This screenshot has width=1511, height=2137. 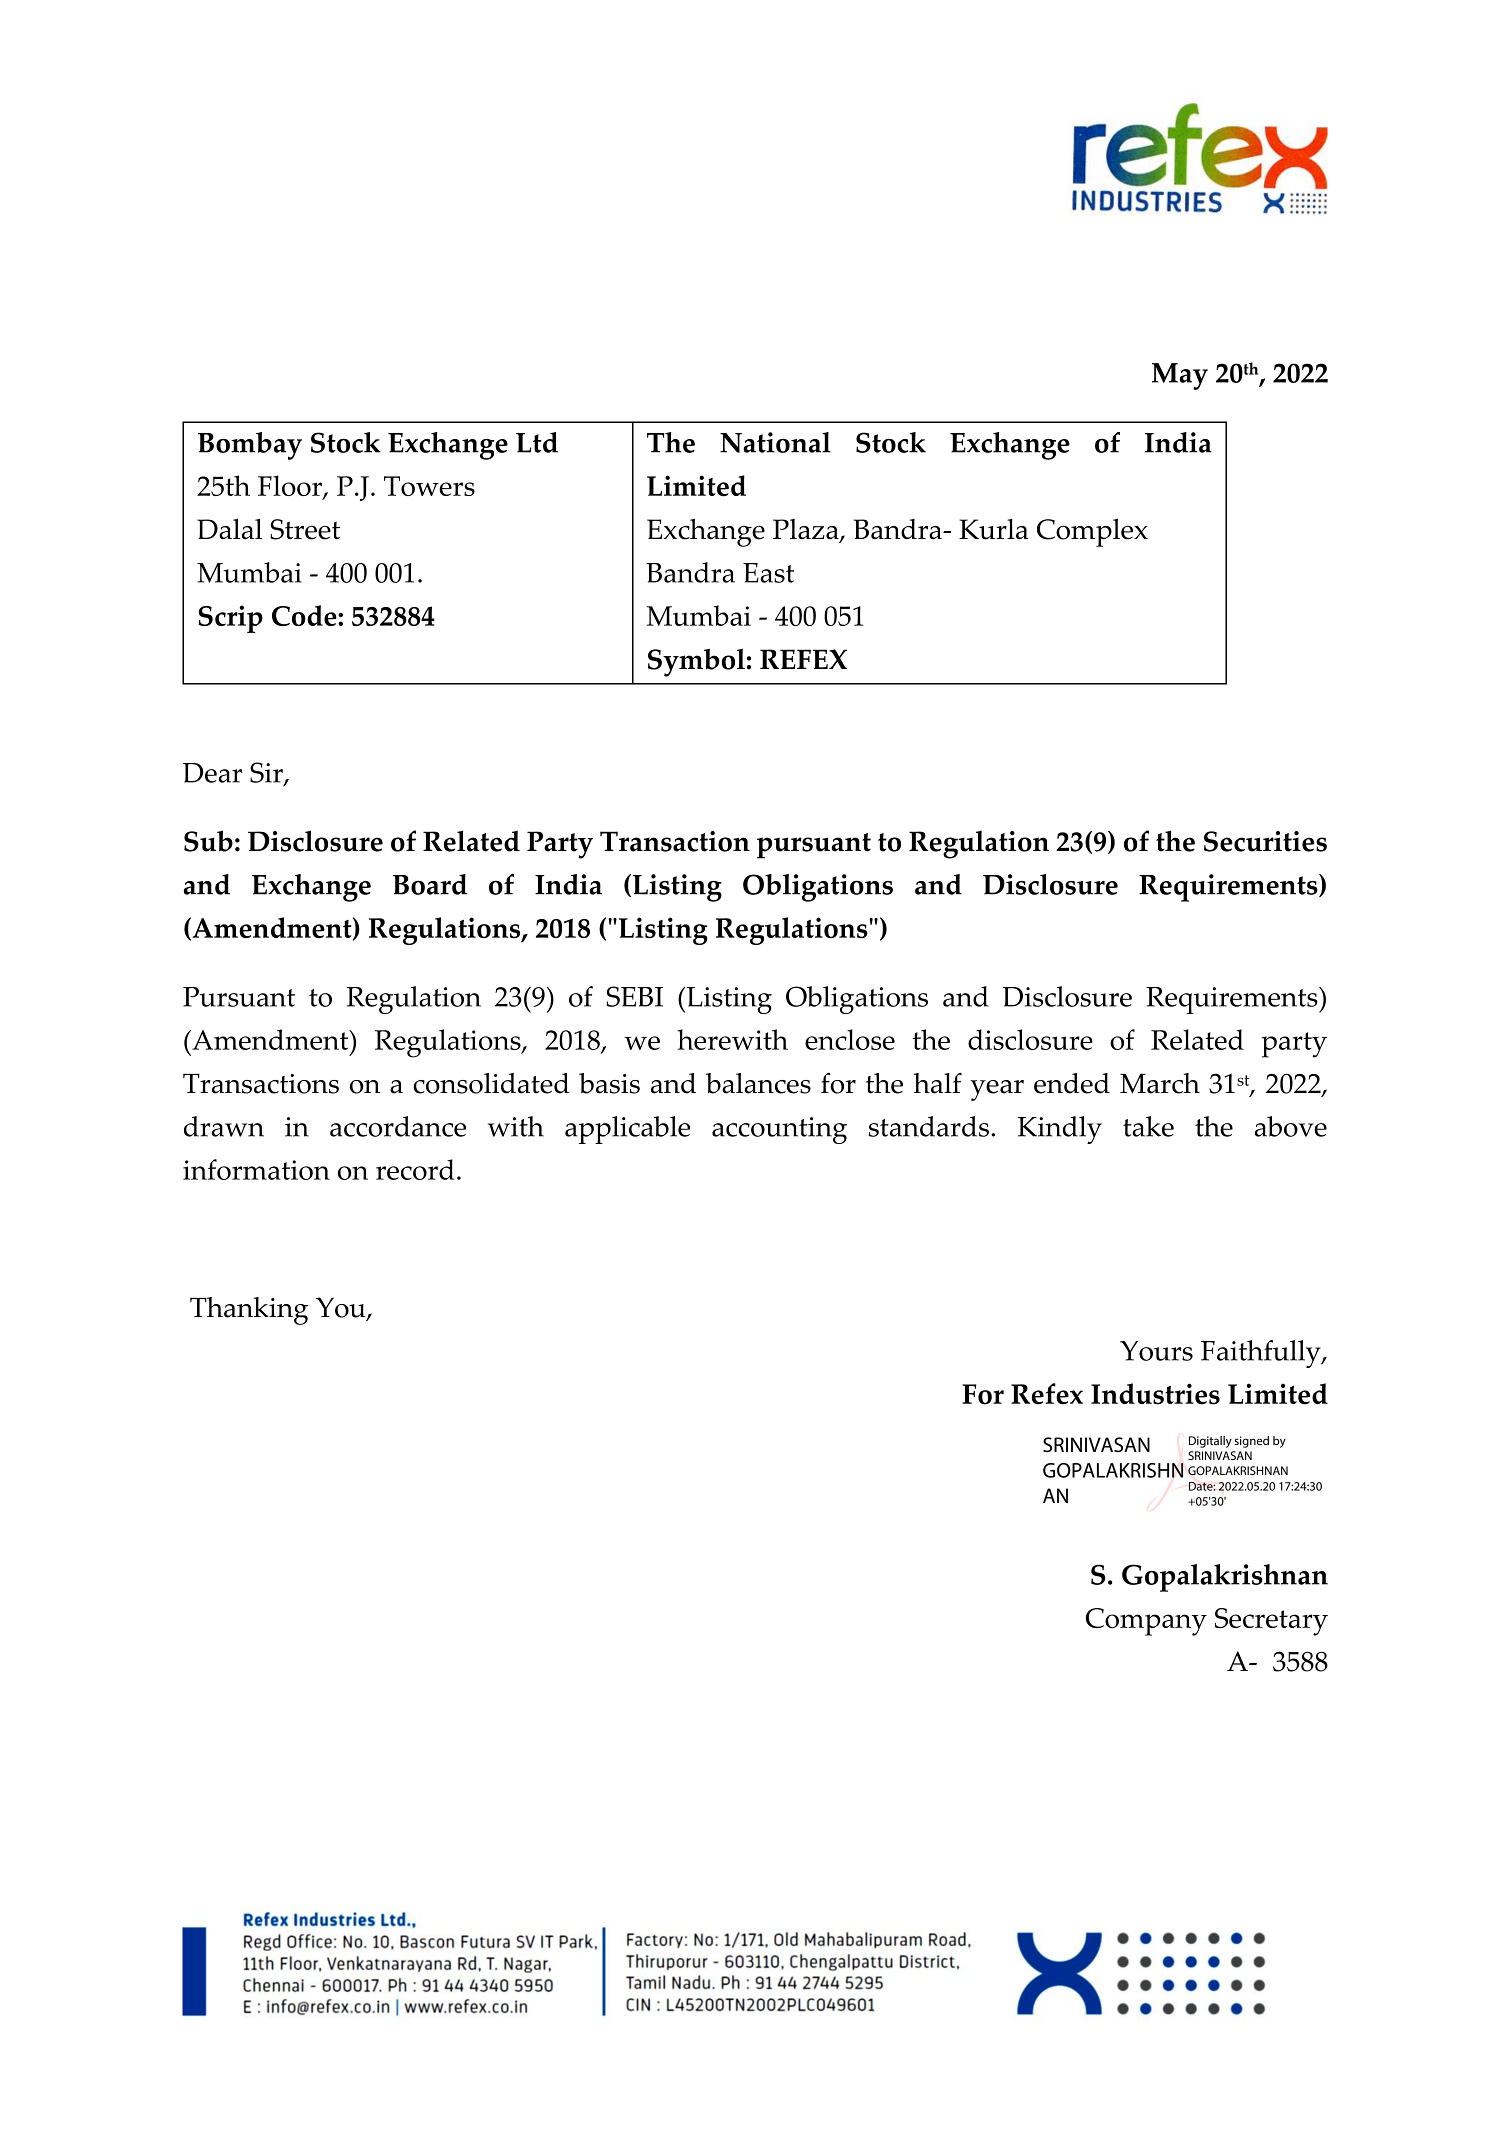 I want to click on Secretary, so click(x=1271, y=1622).
